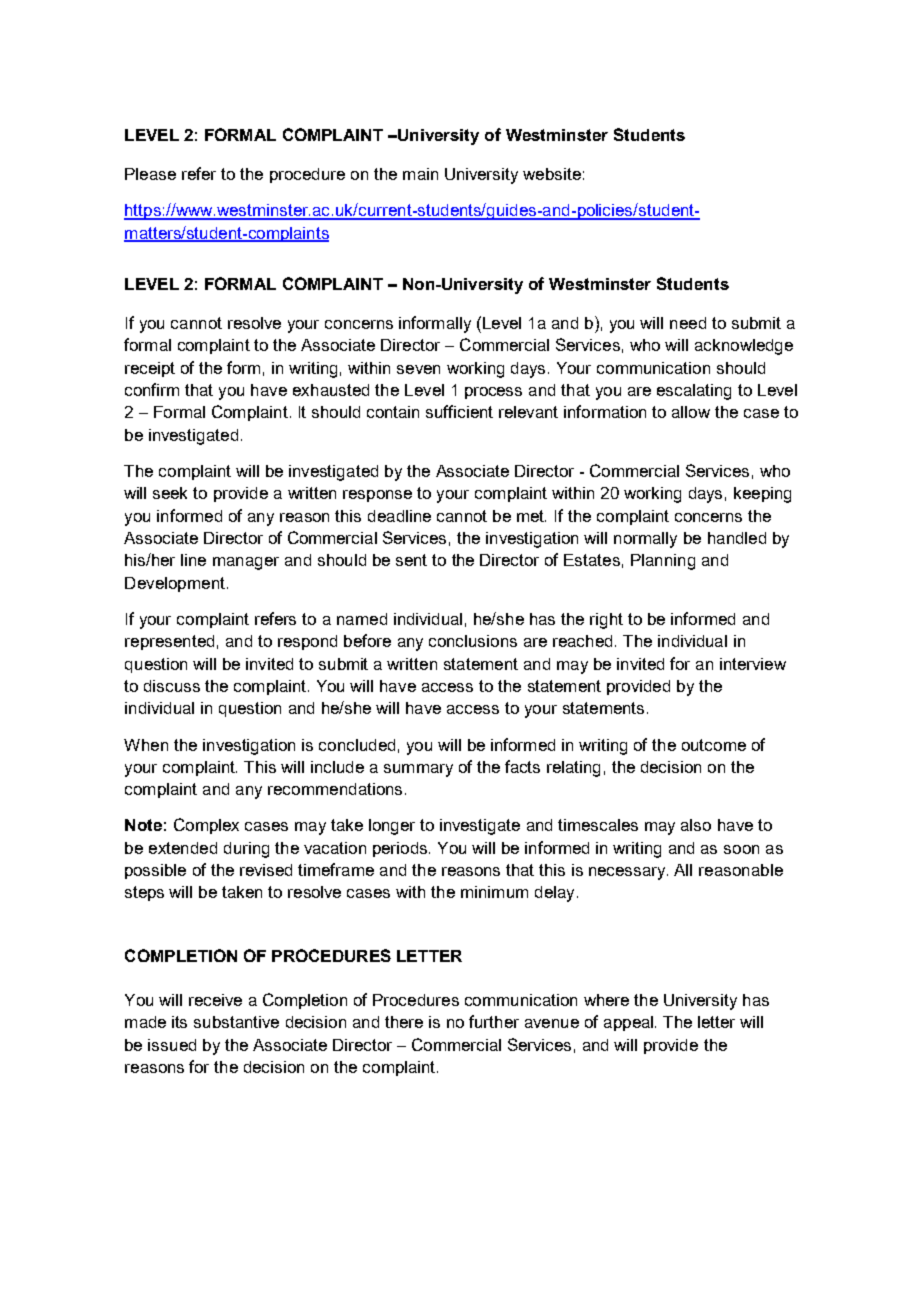 This image has width=924, height=1308. Describe the element at coordinates (691, 412) in the image. I see `allow` at that location.
